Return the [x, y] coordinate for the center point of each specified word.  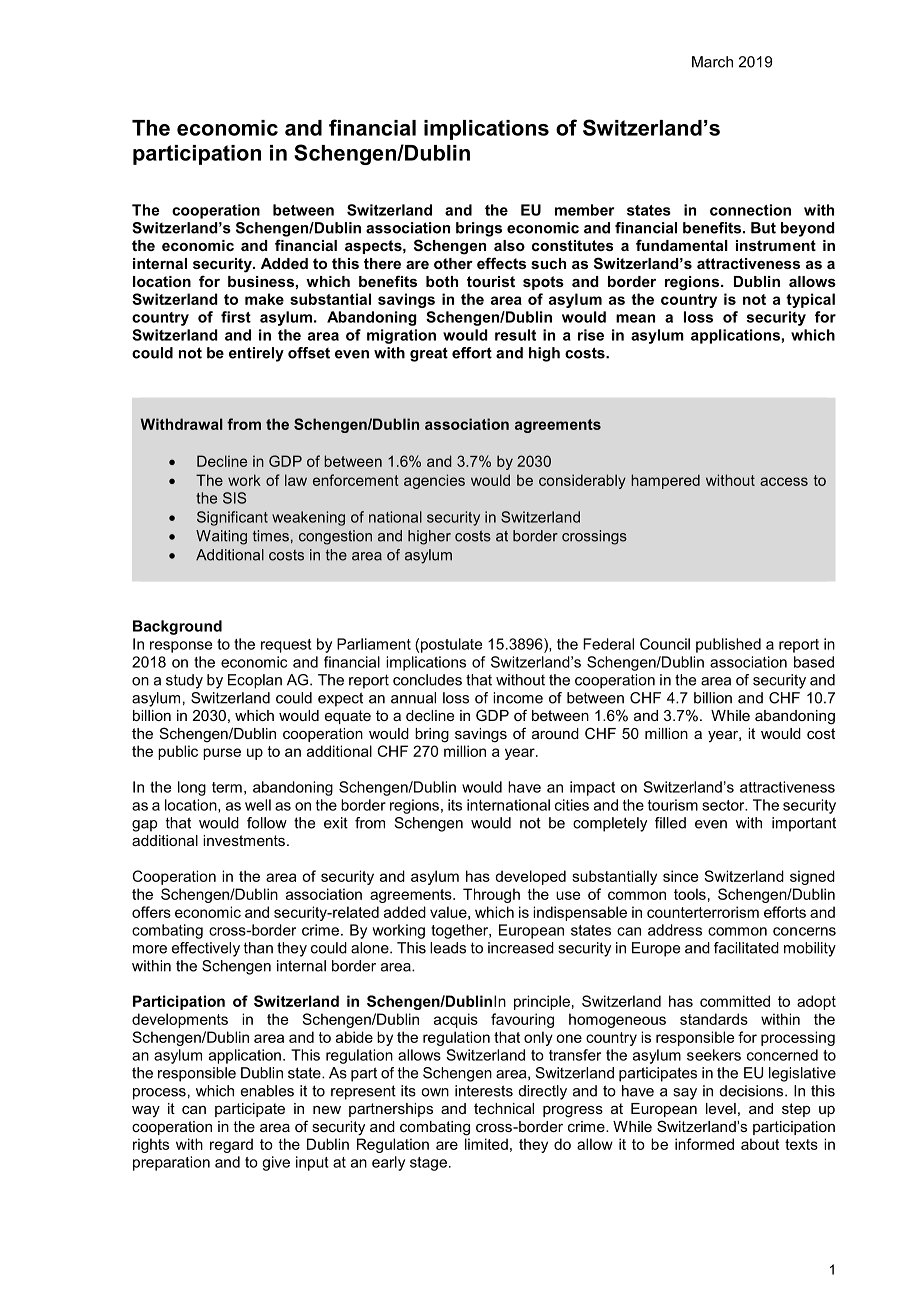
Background [177, 627]
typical [810, 300]
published [728, 645]
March [712, 62]
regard [231, 1145]
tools [690, 894]
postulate [451, 645]
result [515, 335]
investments [244, 840]
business [261, 281]
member [584, 210]
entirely [256, 354]
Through [491, 895]
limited [486, 1144]
